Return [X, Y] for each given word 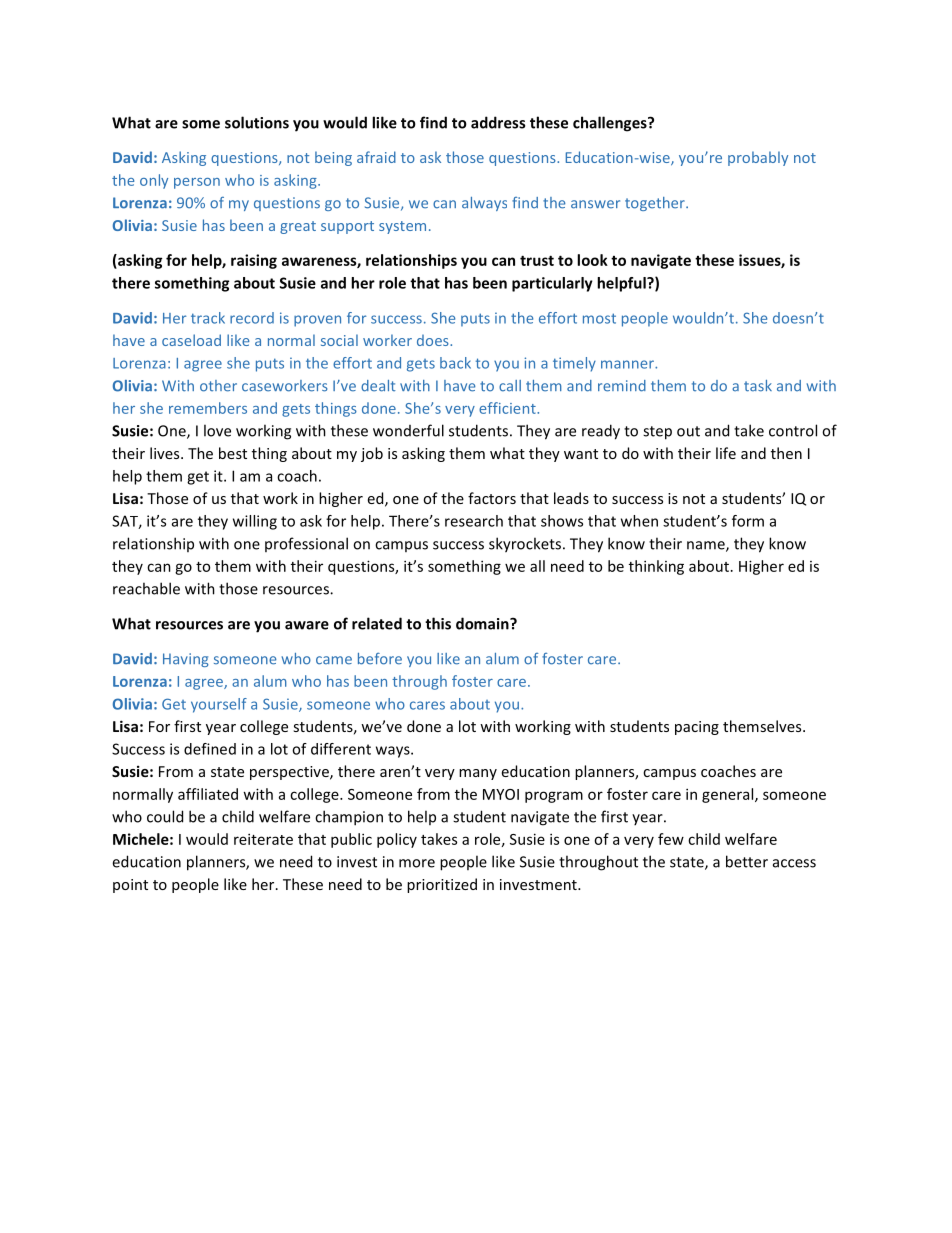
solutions [257, 122]
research [474, 521]
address [498, 122]
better [747, 861]
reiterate [263, 839]
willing [255, 522]
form [748, 521]
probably [758, 158]
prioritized [442, 885]
